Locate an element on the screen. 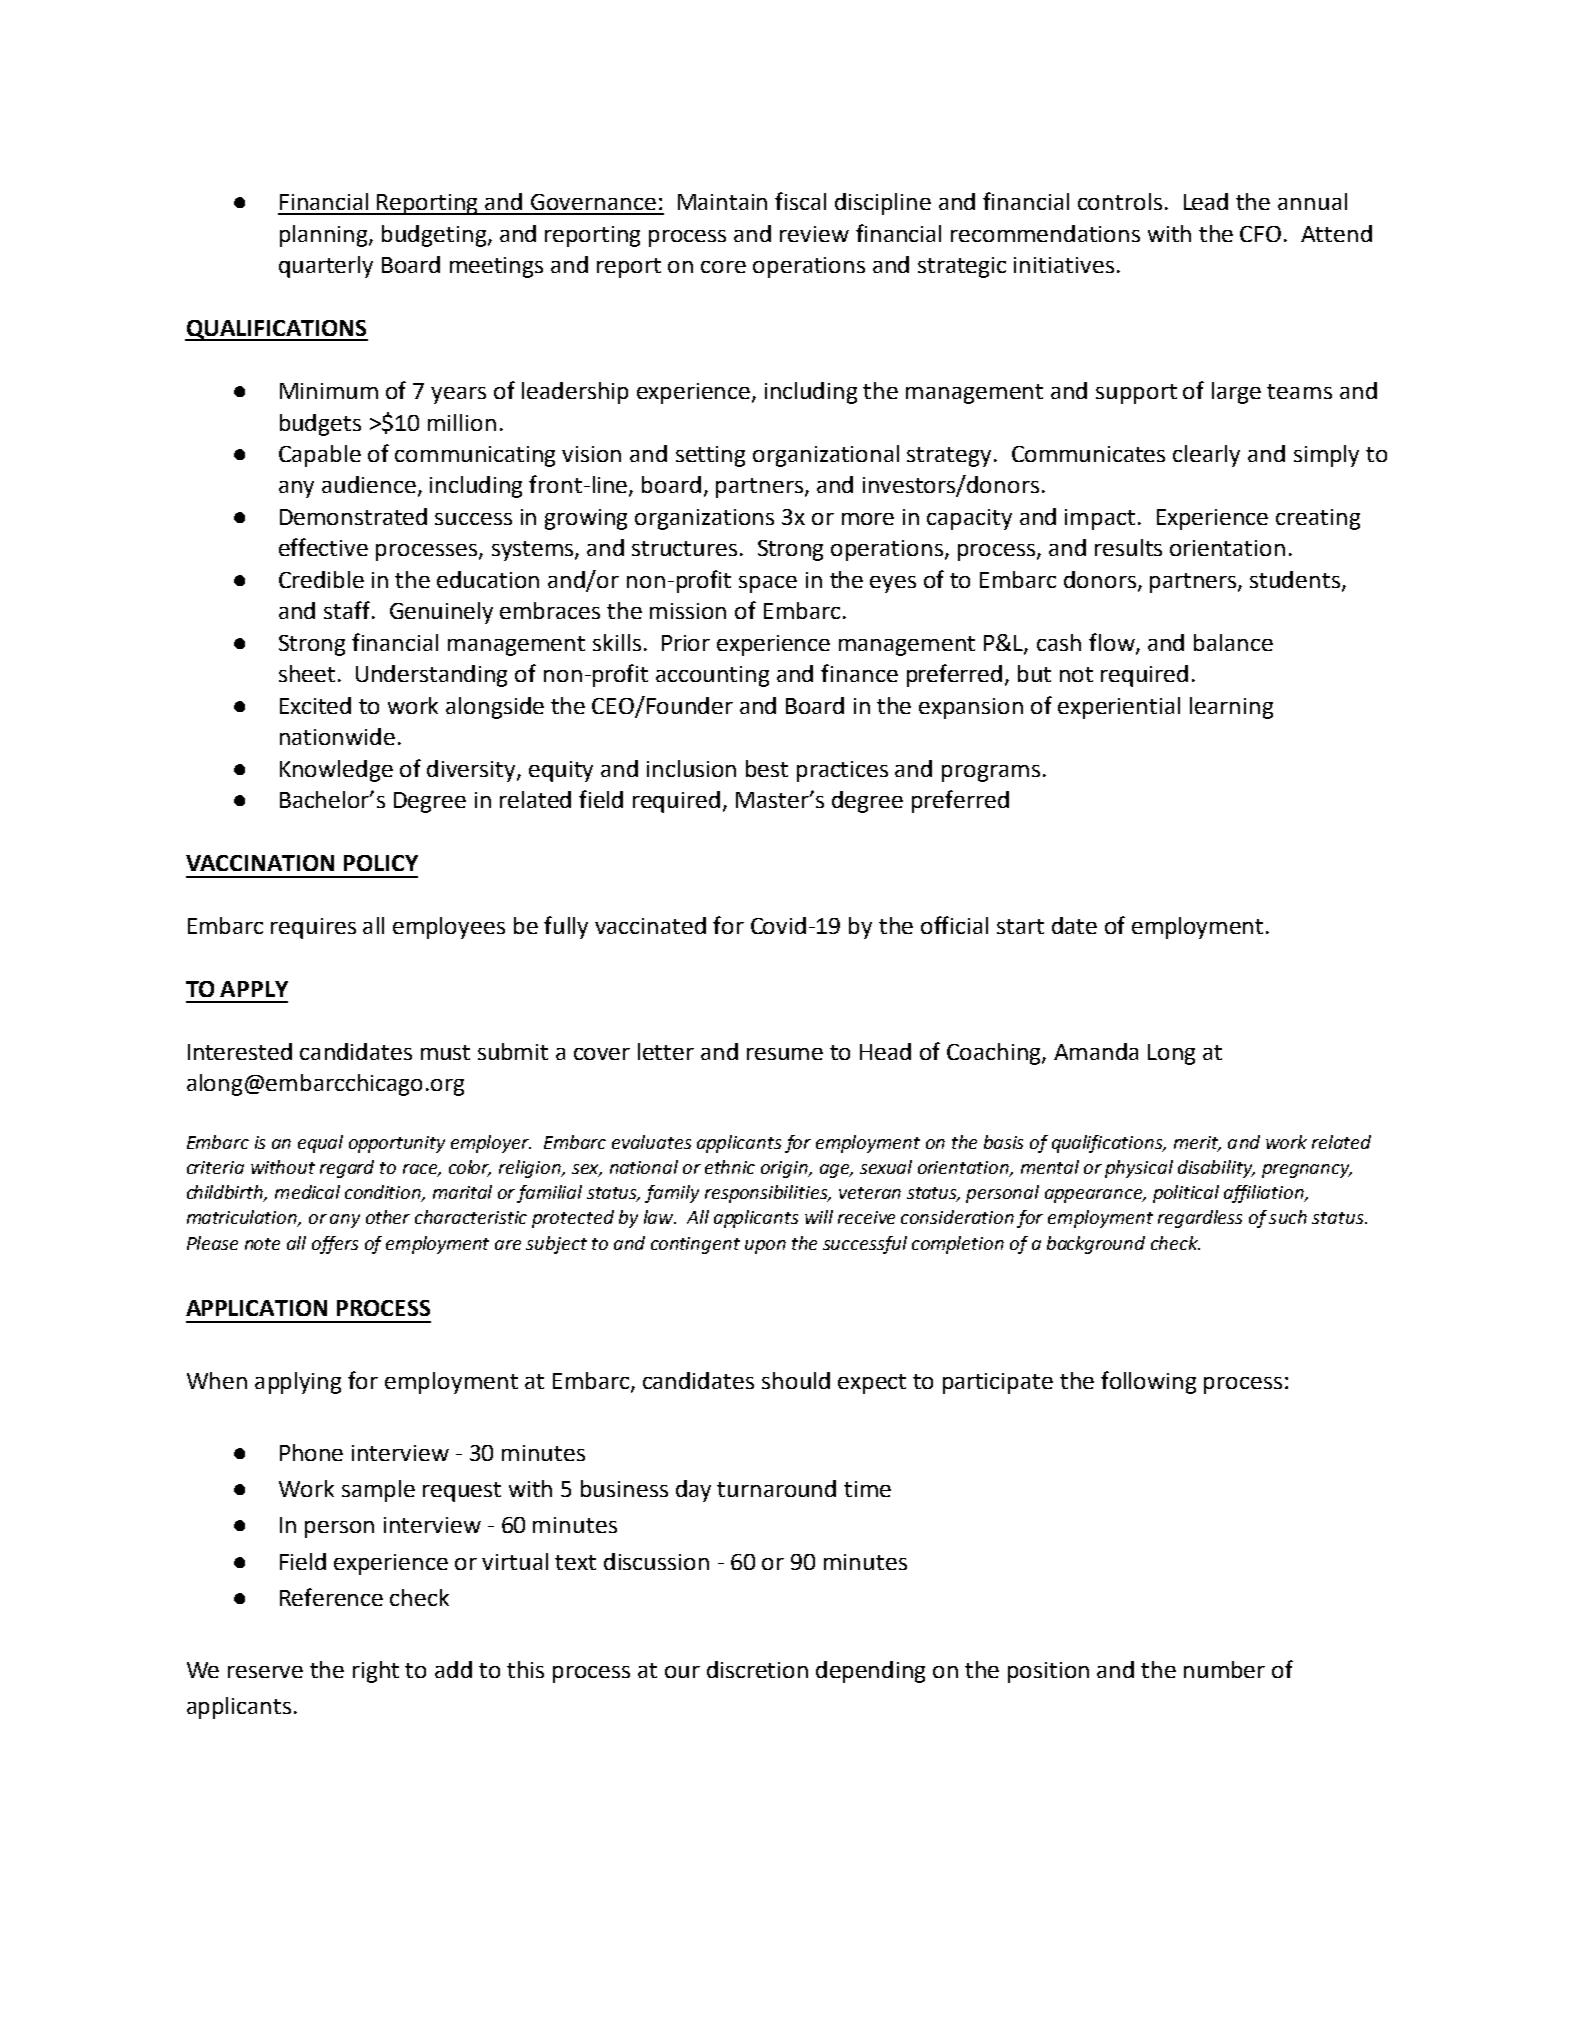 The image size is (1577, 2041). Reference is located at coordinates (331, 1597).
